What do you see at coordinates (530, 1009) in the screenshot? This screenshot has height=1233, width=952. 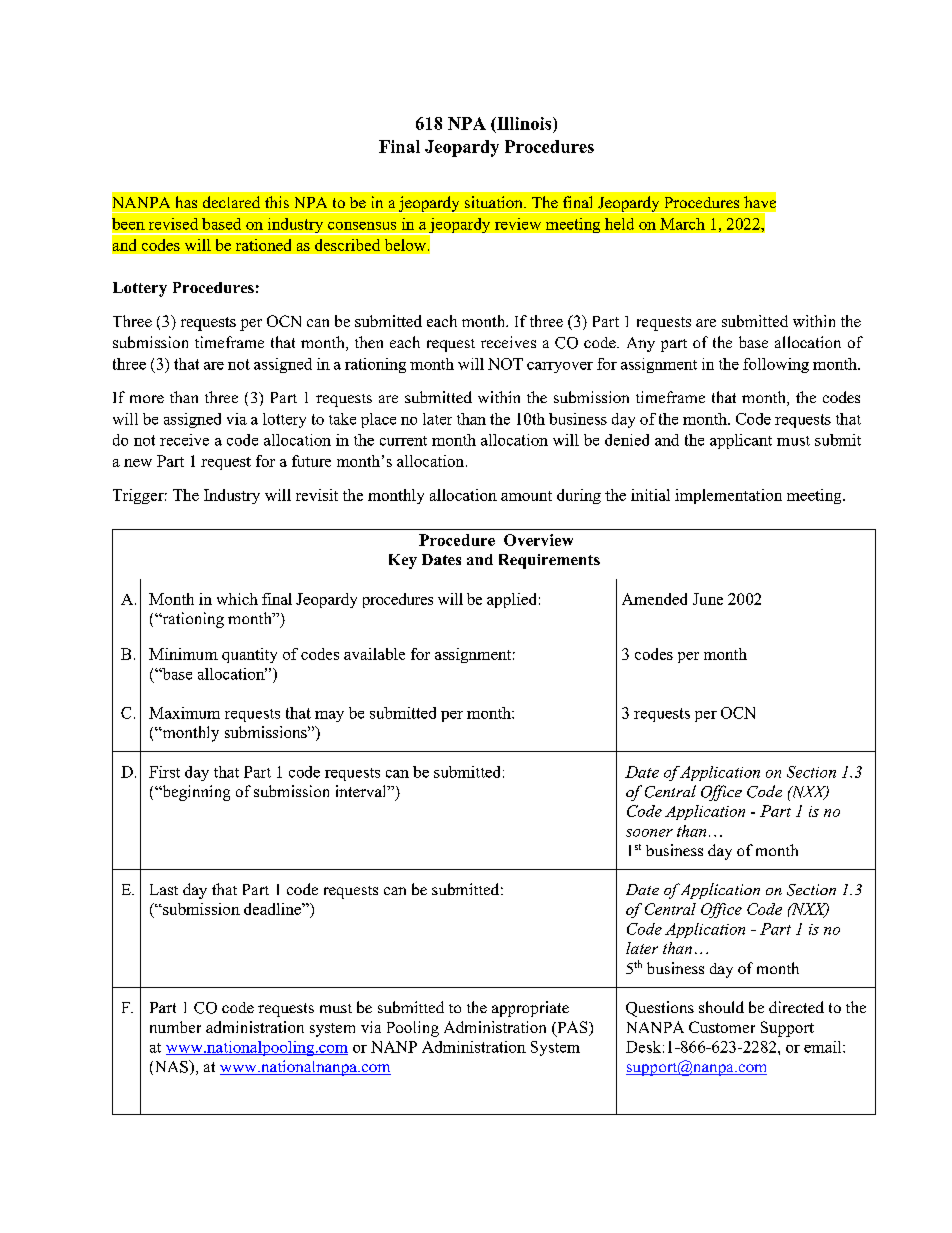 I see `appropriate` at bounding box center [530, 1009].
